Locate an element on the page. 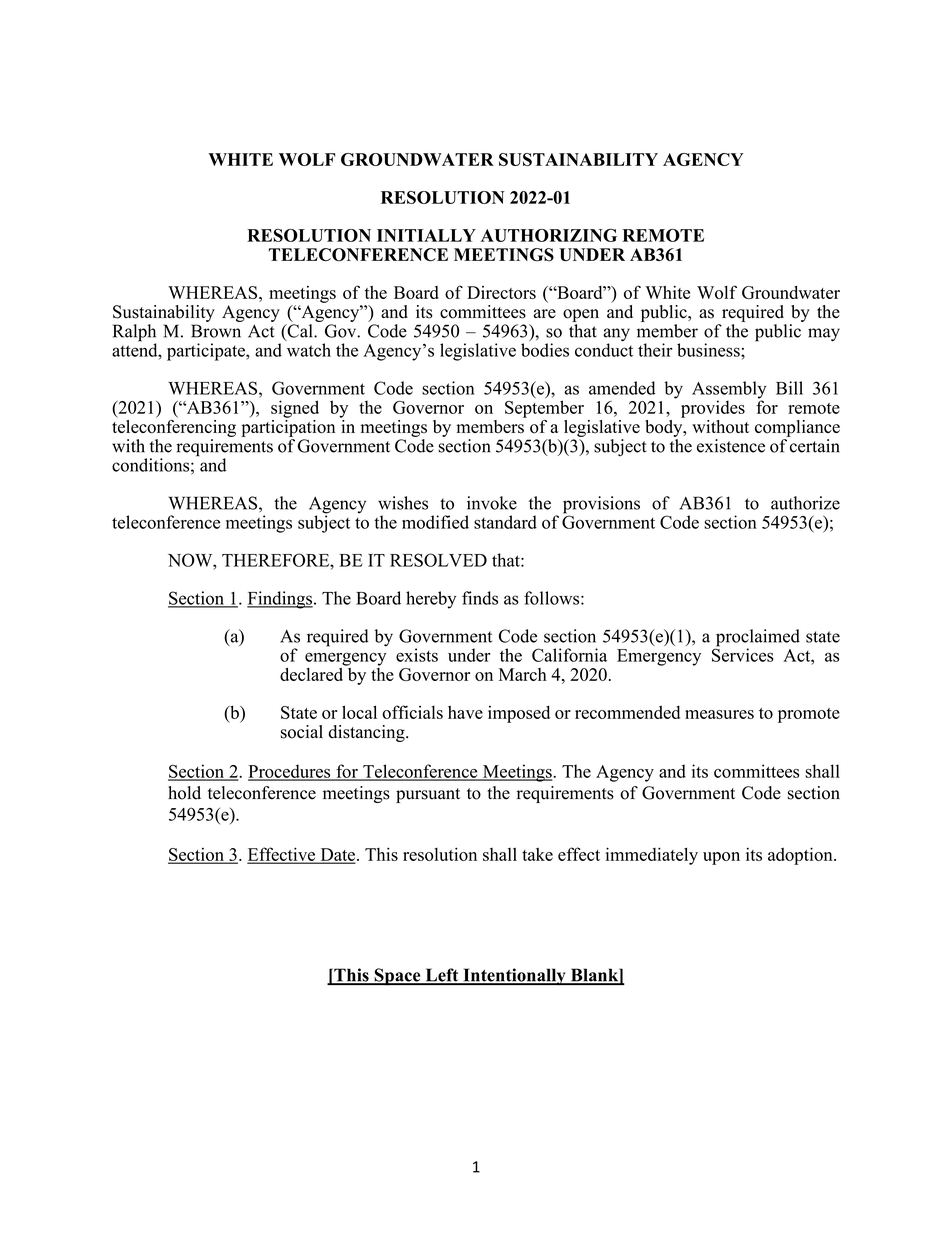 The height and width of the document is (1233, 952). INITIALLY is located at coordinates (426, 235).
